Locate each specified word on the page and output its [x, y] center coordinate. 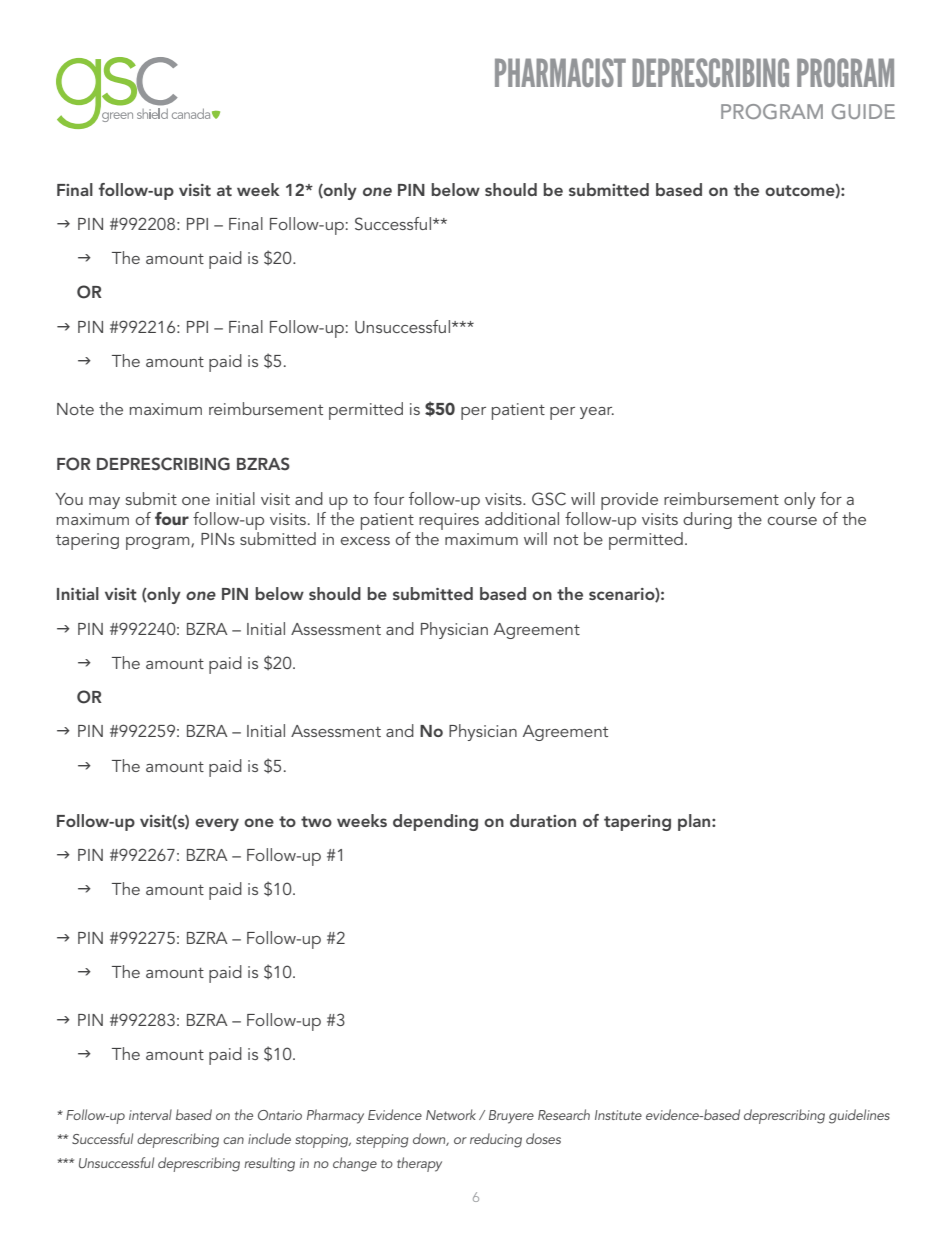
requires [449, 521]
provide [629, 501]
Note [75, 409]
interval [150, 1114]
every [217, 824]
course [792, 521]
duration [543, 820]
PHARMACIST [560, 72]
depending [435, 822]
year [597, 413]
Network [451, 1114]
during [707, 520]
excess [365, 541]
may [104, 503]
